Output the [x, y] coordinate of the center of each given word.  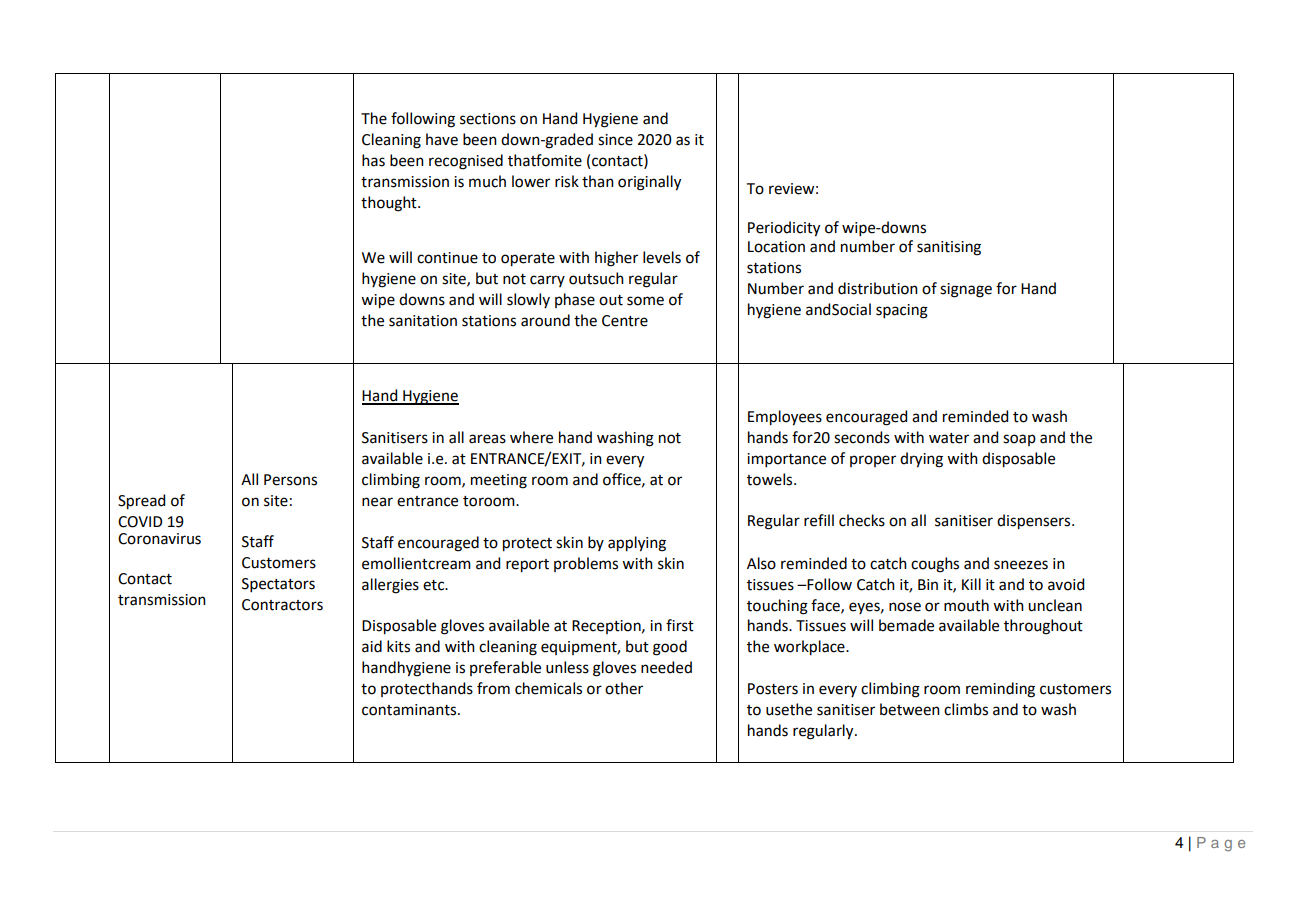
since [615, 140]
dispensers [1035, 522]
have [442, 139]
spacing [902, 311]
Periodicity [784, 229]
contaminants [410, 710]
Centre [625, 321]
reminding [1000, 690]
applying [637, 544]
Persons [290, 480]
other [624, 688]
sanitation [423, 321]
